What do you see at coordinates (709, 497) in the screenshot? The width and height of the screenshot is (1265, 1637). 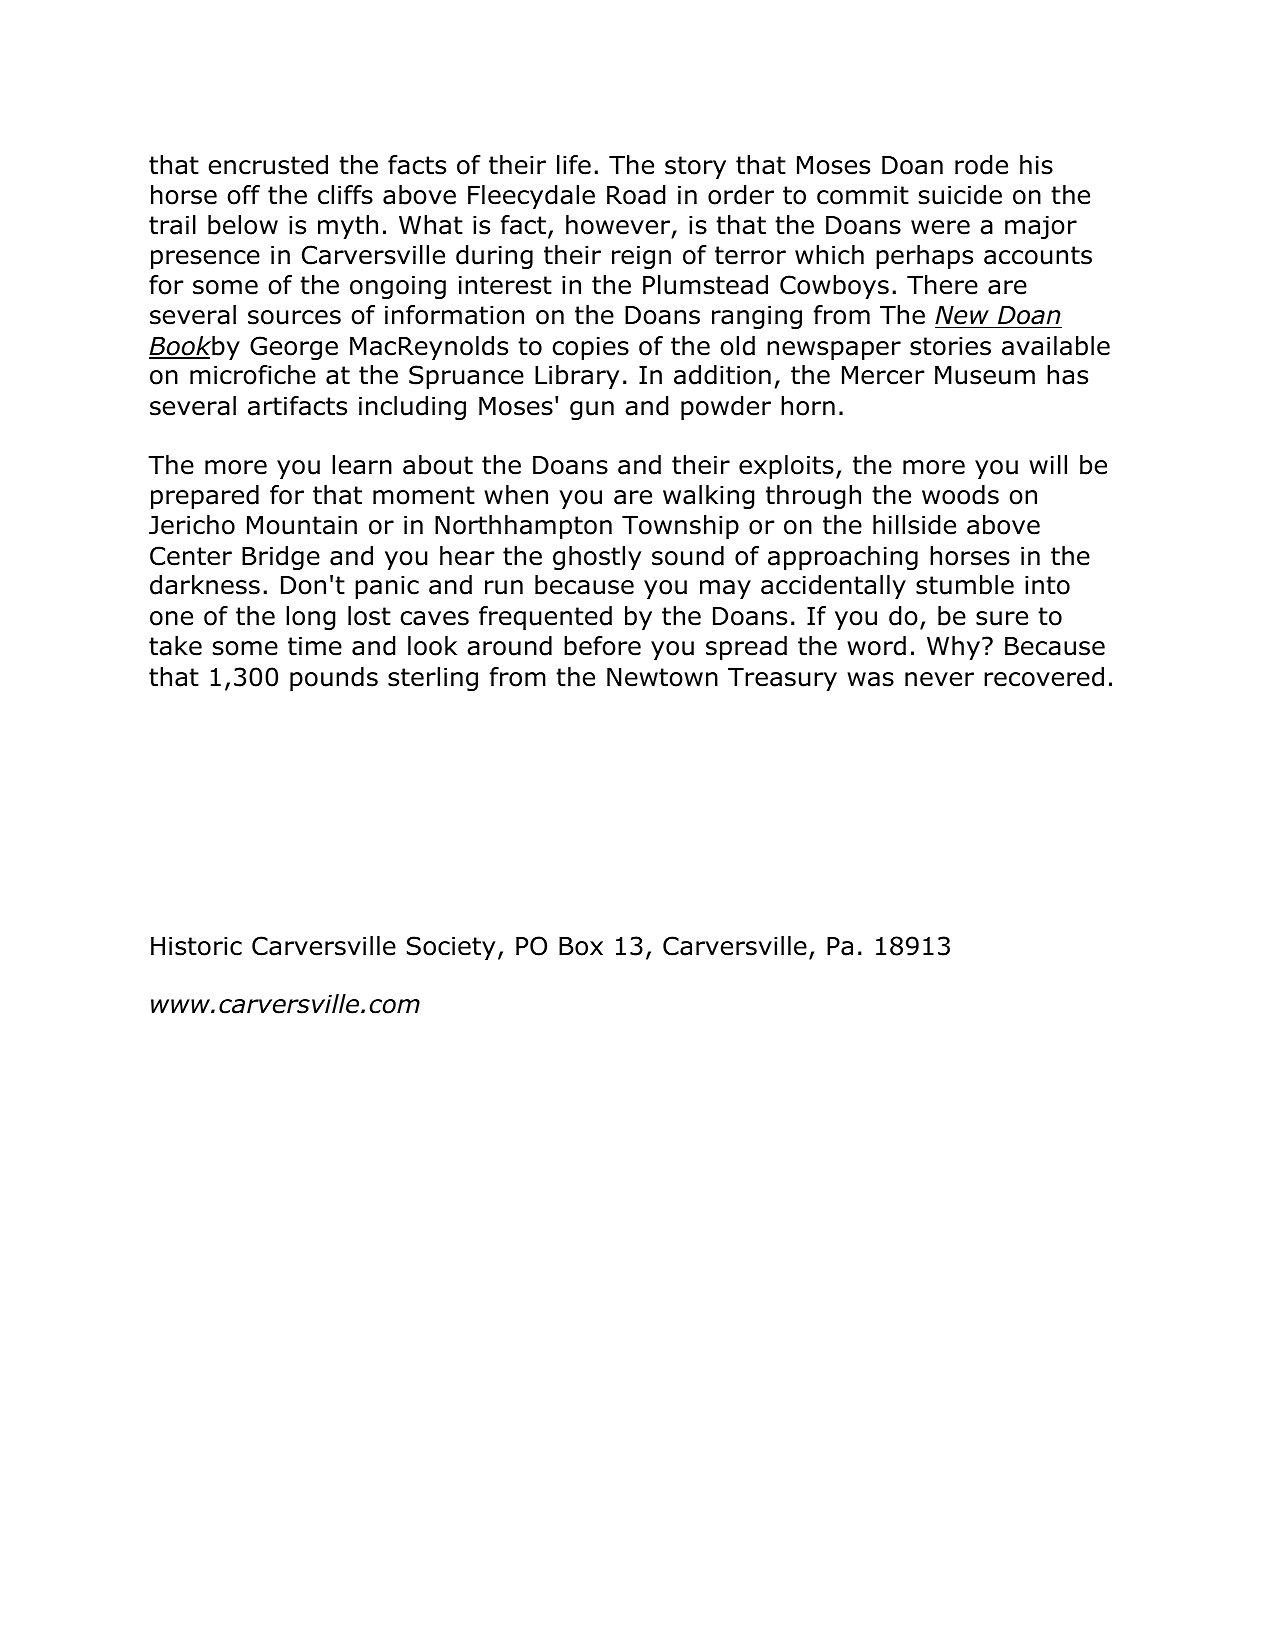 I see `walking` at bounding box center [709, 497].
